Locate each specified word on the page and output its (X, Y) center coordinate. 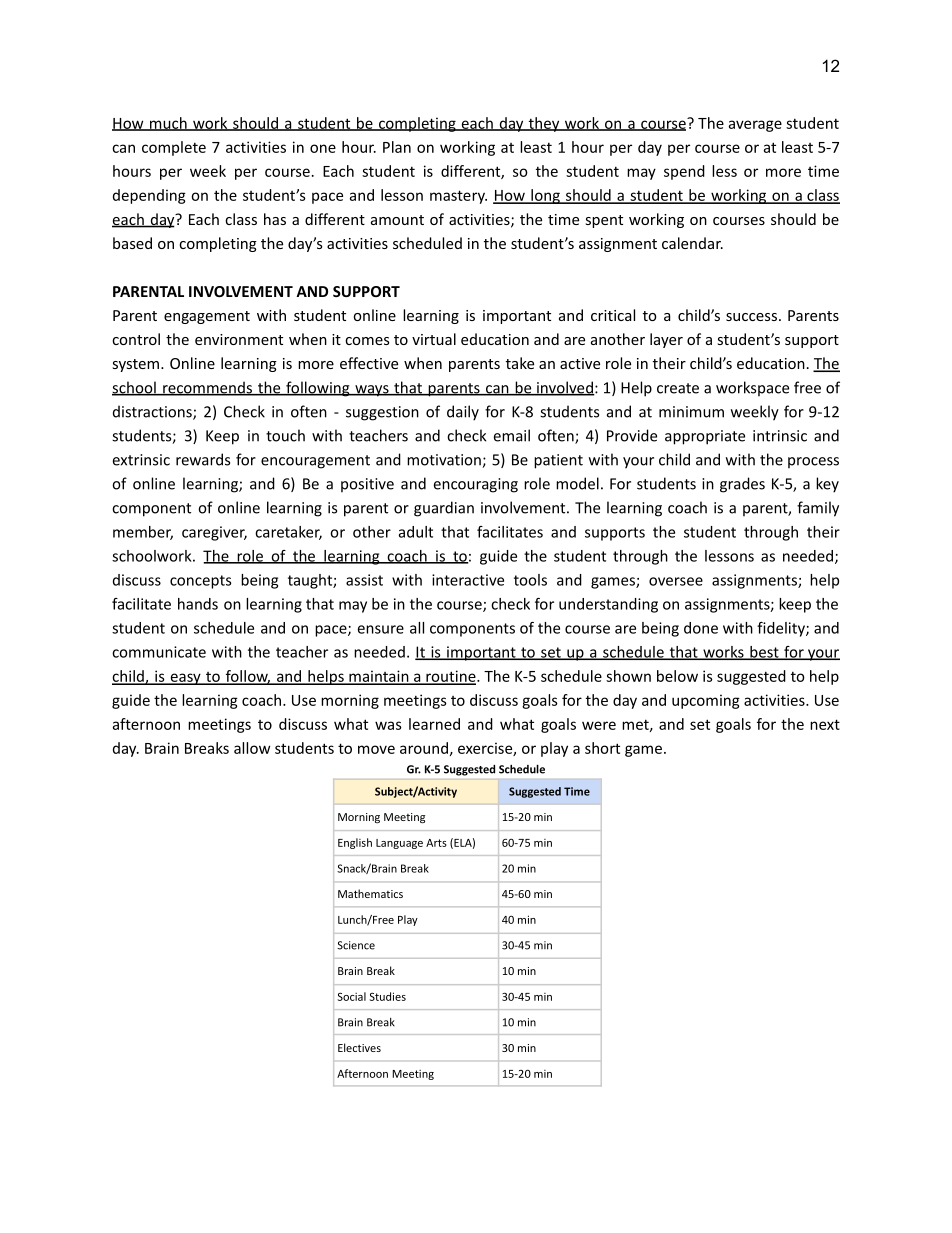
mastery (458, 197)
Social (351, 996)
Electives (359, 1047)
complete (174, 148)
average (755, 126)
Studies (387, 996)
